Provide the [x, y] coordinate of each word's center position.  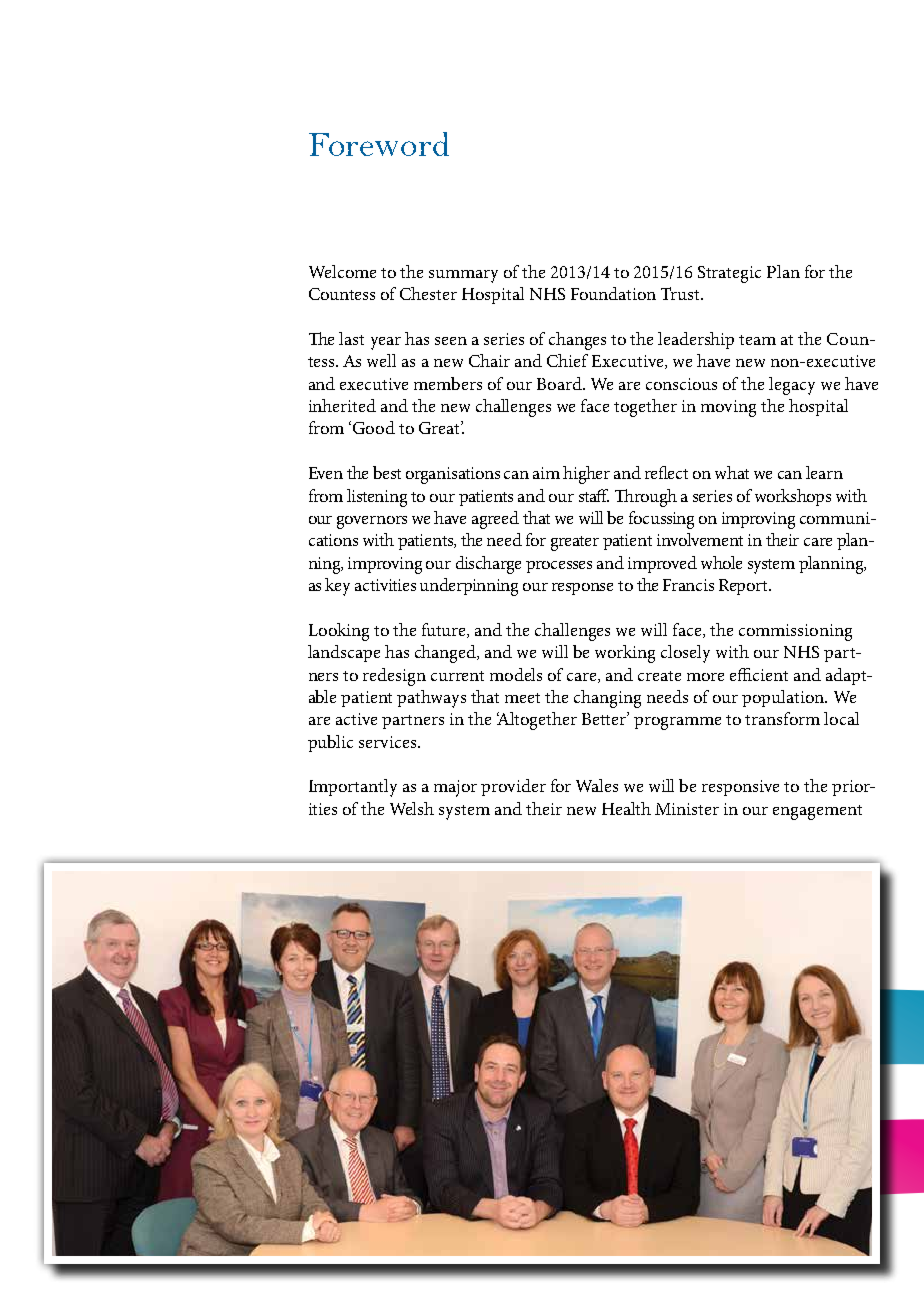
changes [577, 341]
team [757, 340]
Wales [597, 785]
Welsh [412, 808]
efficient [759, 674]
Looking [339, 632]
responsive [740, 788]
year [386, 343]
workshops [793, 497]
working [625, 654]
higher [586, 475]
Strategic [729, 274]
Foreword [379, 144]
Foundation [613, 293]
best [387, 472]
